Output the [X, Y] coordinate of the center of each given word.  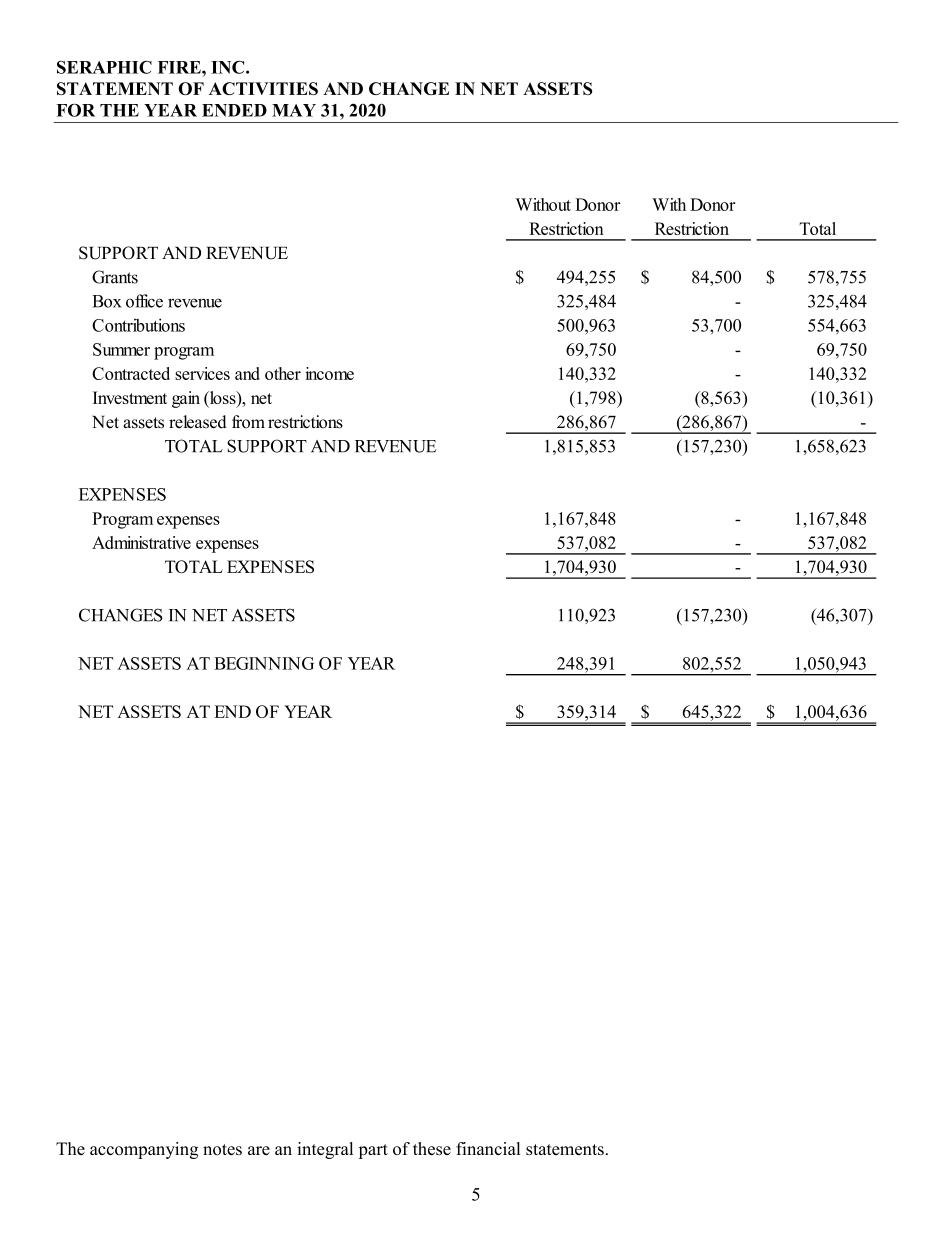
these [432, 1148]
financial [488, 1148]
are [259, 1150]
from [248, 422]
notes [222, 1149]
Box [106, 301]
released [198, 422]
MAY [294, 110]
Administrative [141, 542]
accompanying [144, 1150]
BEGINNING [264, 663]
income [329, 373]
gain [186, 399]
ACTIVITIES [263, 88]
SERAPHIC [104, 67]
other [283, 373]
